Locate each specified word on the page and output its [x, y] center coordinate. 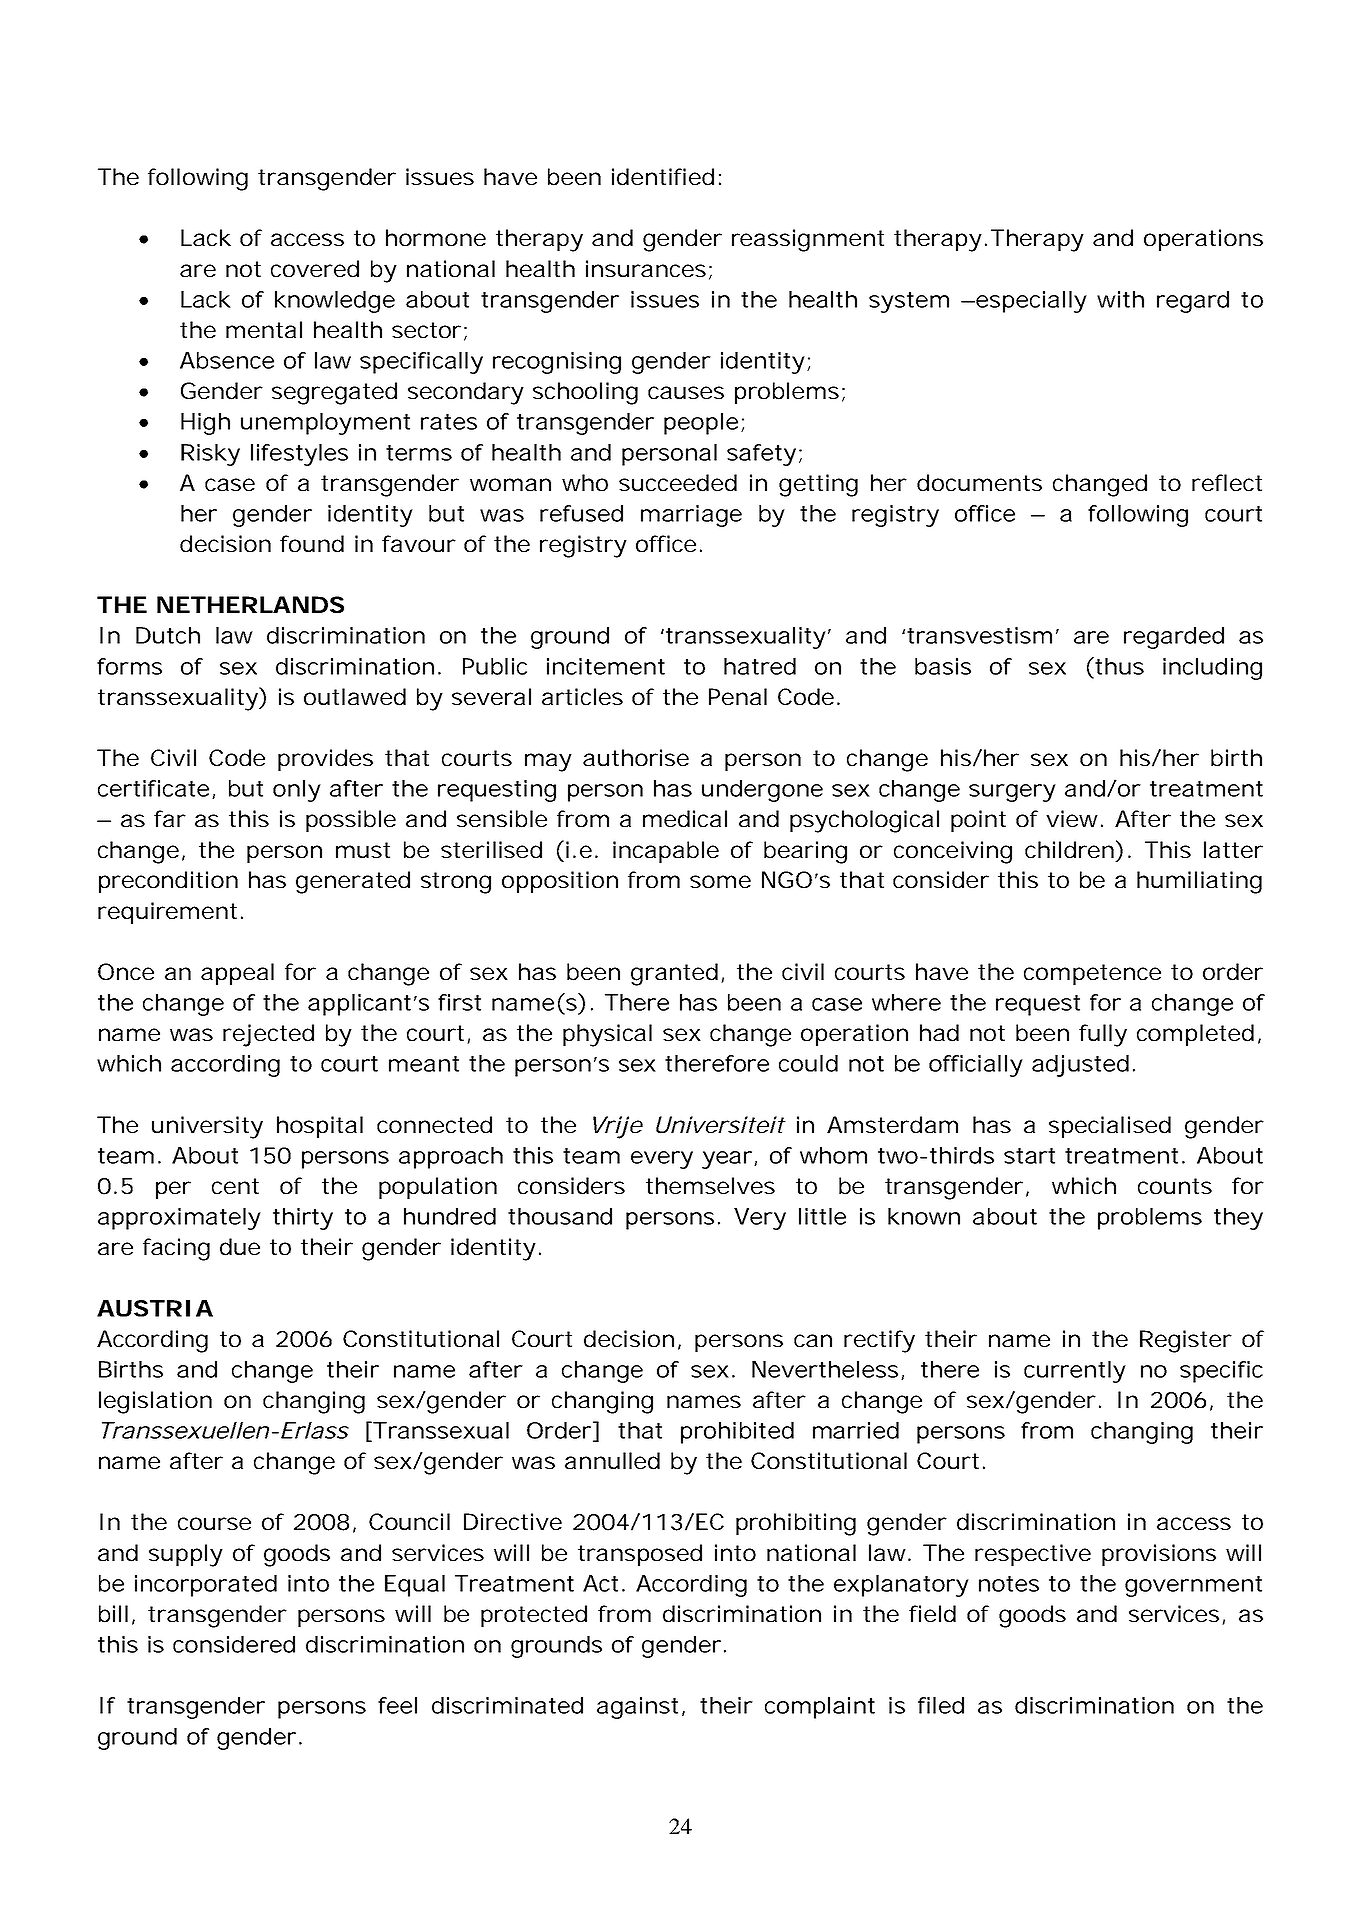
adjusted [1080, 1066]
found [312, 544]
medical [685, 819]
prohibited [737, 1433]
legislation [155, 1402]
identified [663, 177]
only [297, 791]
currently [1075, 1372]
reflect [1227, 482]
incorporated [206, 1586]
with [1120, 299]
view [1074, 818]
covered [315, 269]
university [207, 1127]
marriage [691, 516]
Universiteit [721, 1124]
